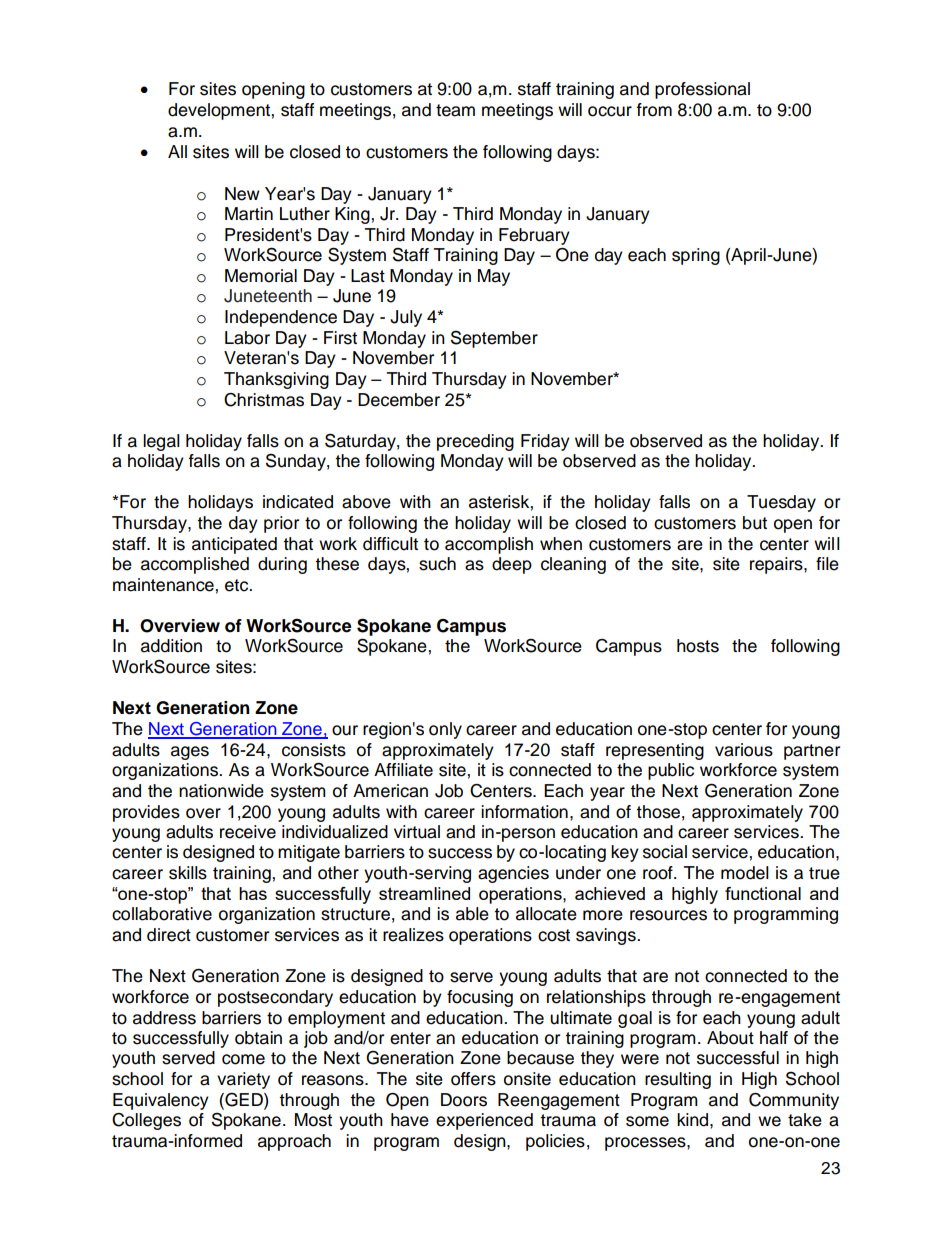  Describe the element at coordinates (484, 1121) in the screenshot. I see `experienced` at that location.
